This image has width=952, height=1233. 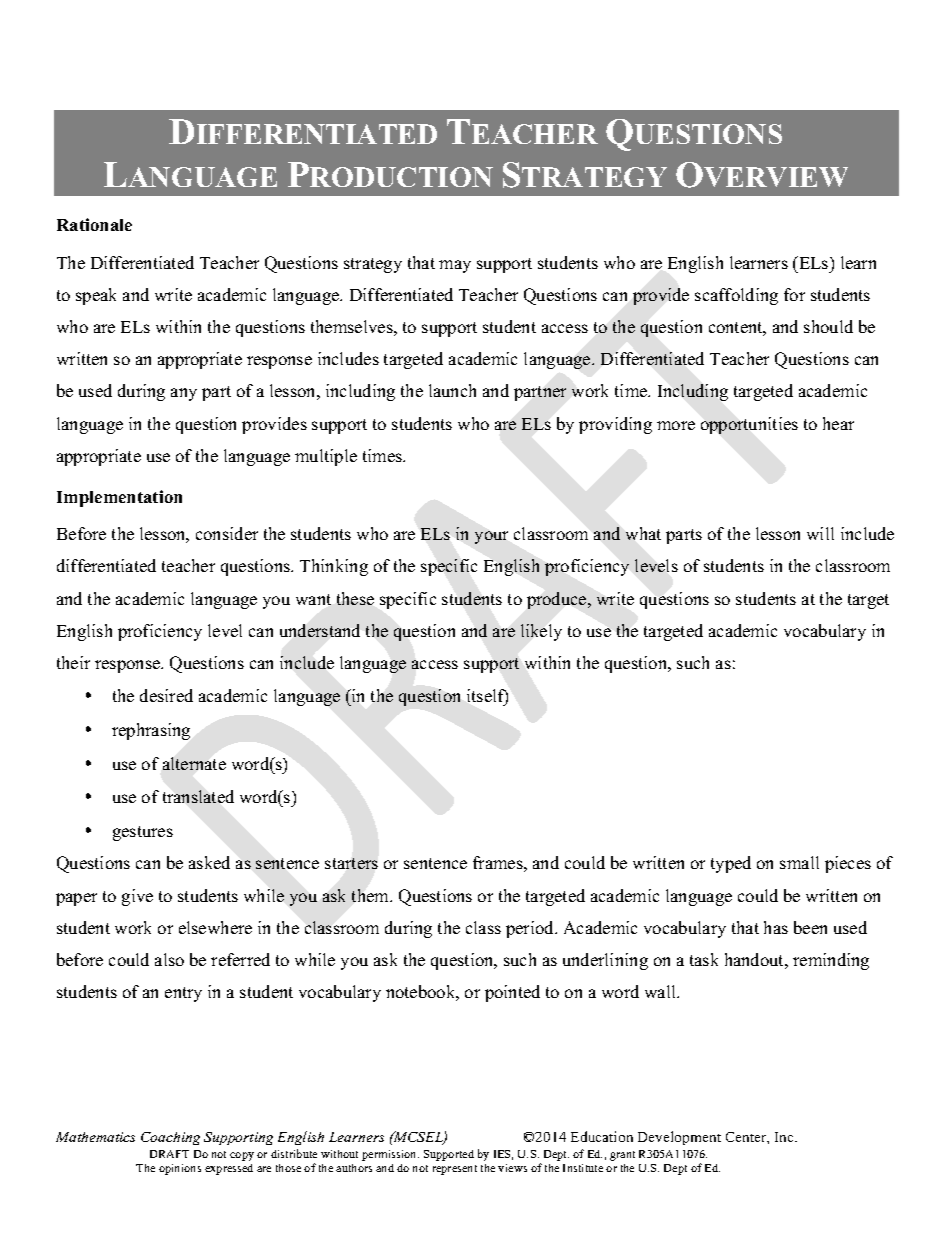 I want to click on may, so click(x=455, y=266).
